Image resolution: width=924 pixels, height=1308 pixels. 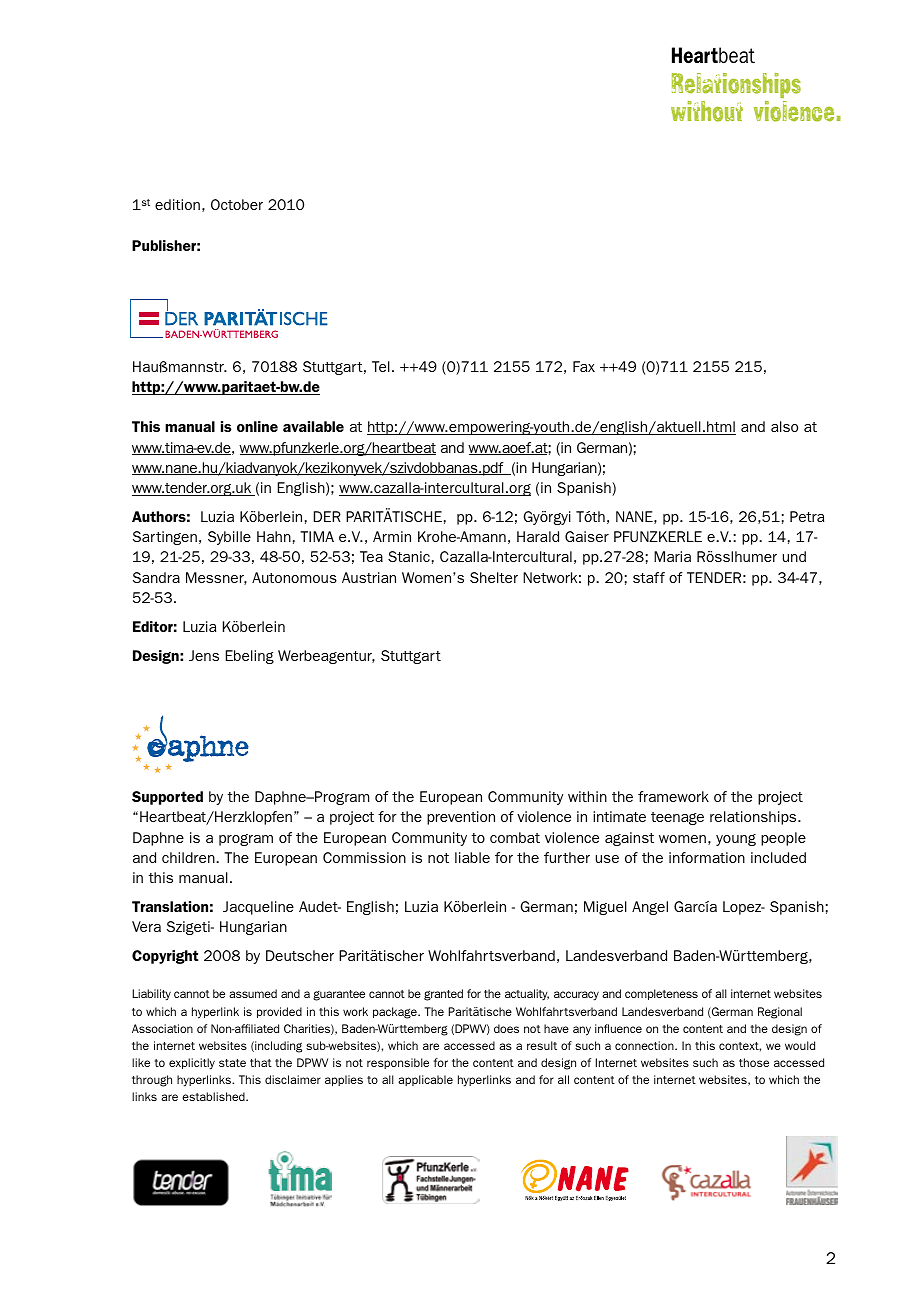 What do you see at coordinates (677, 818) in the image?
I see `teenage` at bounding box center [677, 818].
